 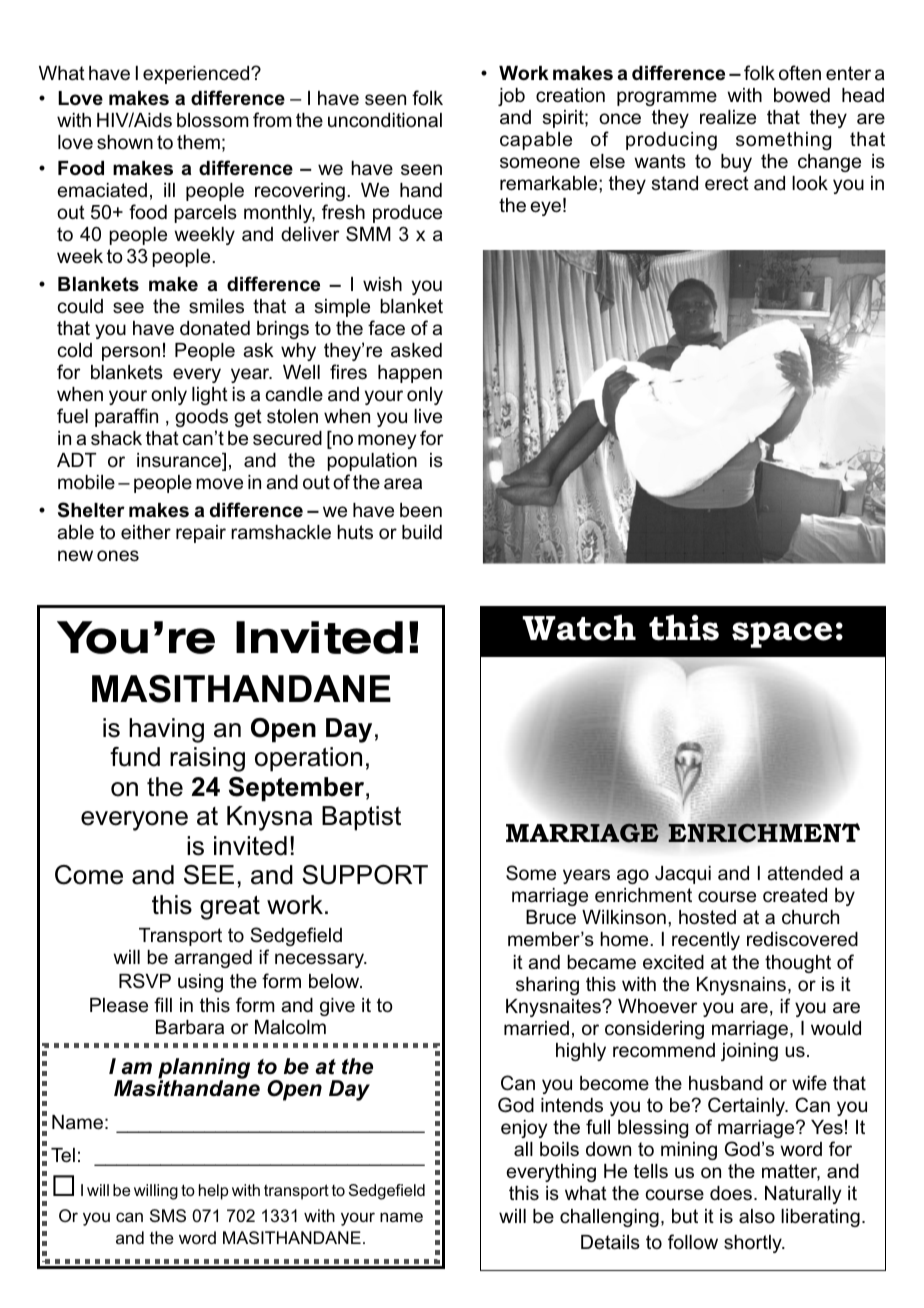 I want to click on rediscovered, so click(x=802, y=939).
